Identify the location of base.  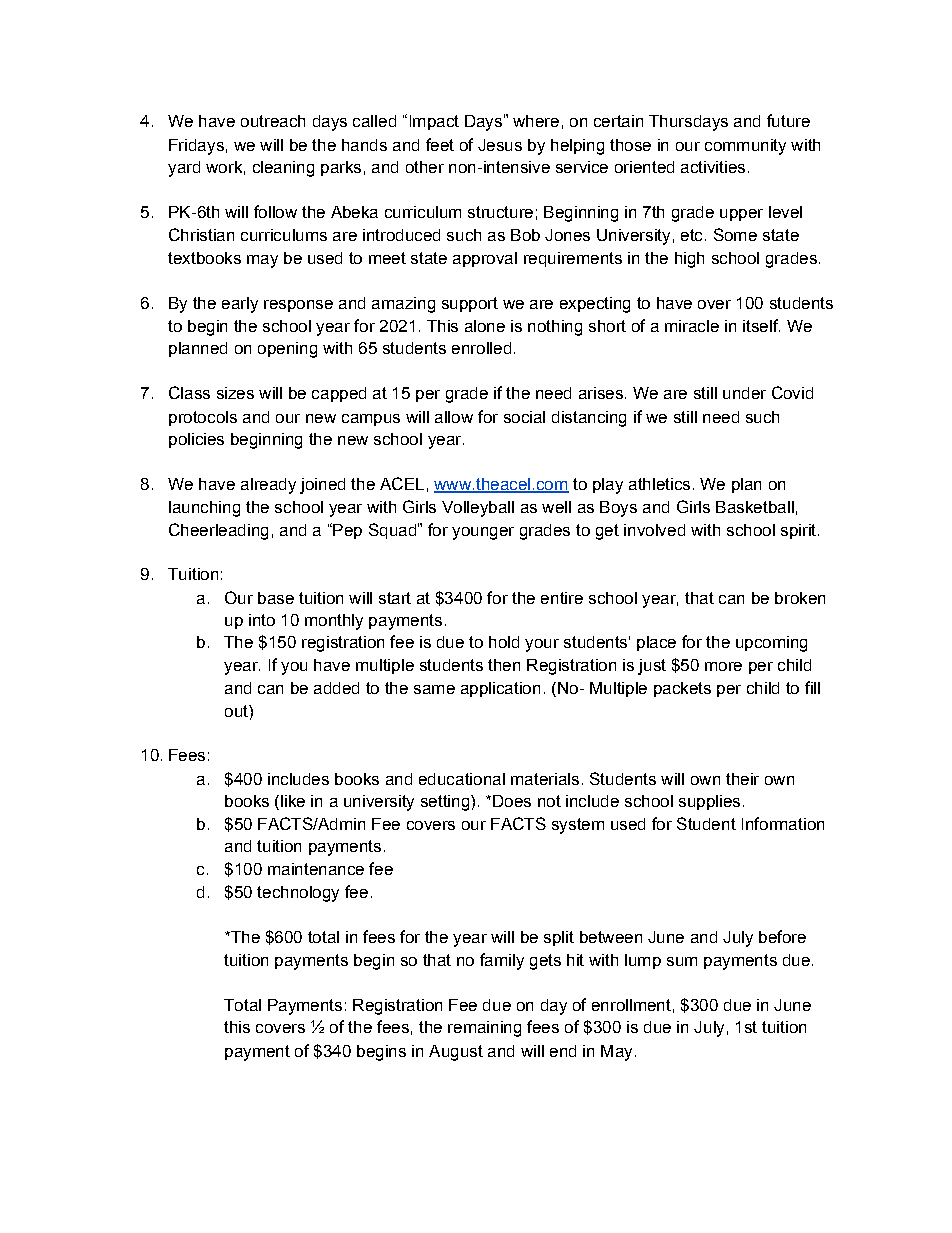
(276, 598).
